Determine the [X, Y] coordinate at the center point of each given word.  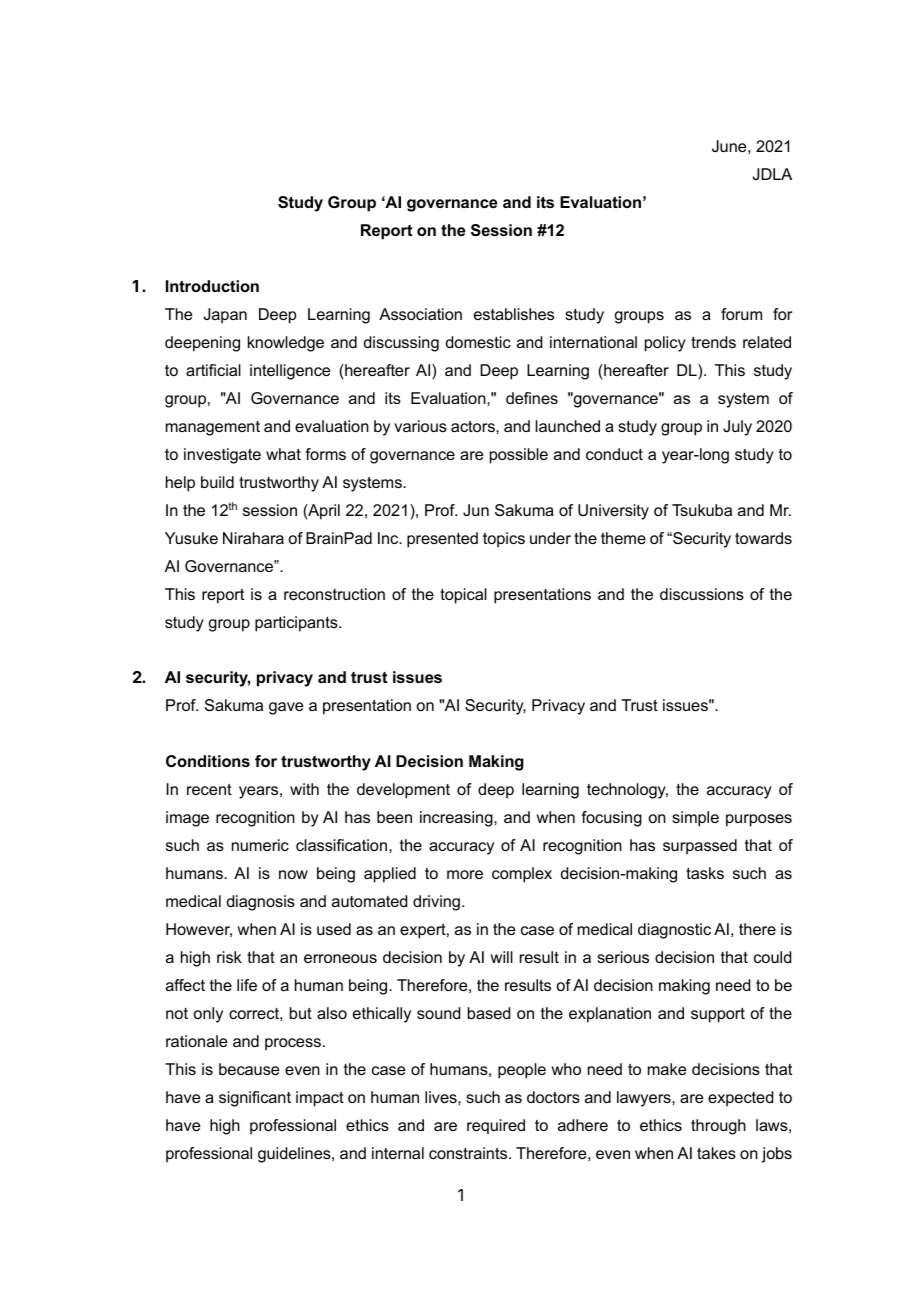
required [496, 1127]
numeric [260, 845]
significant [255, 1099]
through [718, 1127]
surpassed [700, 847]
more [465, 874]
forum [741, 314]
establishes [514, 314]
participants [297, 624]
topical [463, 596]
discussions [702, 594]
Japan [225, 316]
